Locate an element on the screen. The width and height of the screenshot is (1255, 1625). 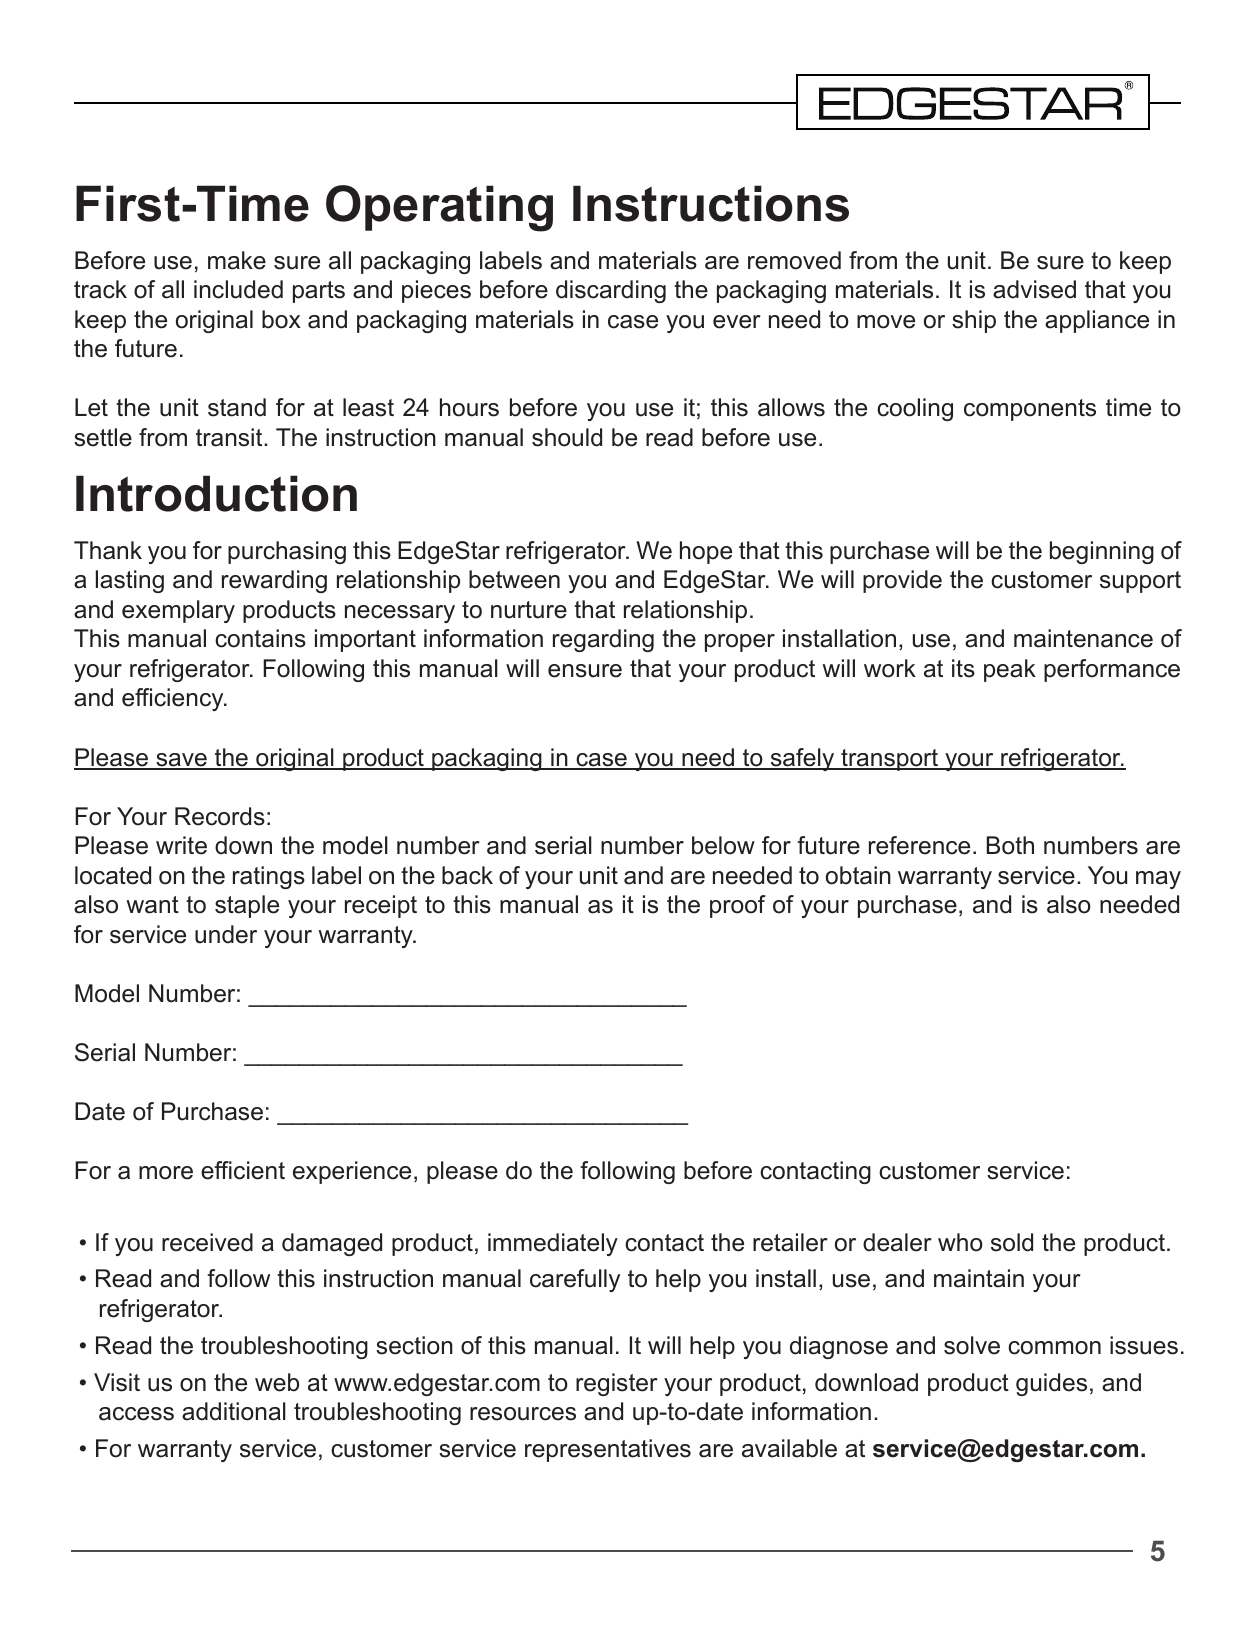
sold is located at coordinates (1012, 1242).
